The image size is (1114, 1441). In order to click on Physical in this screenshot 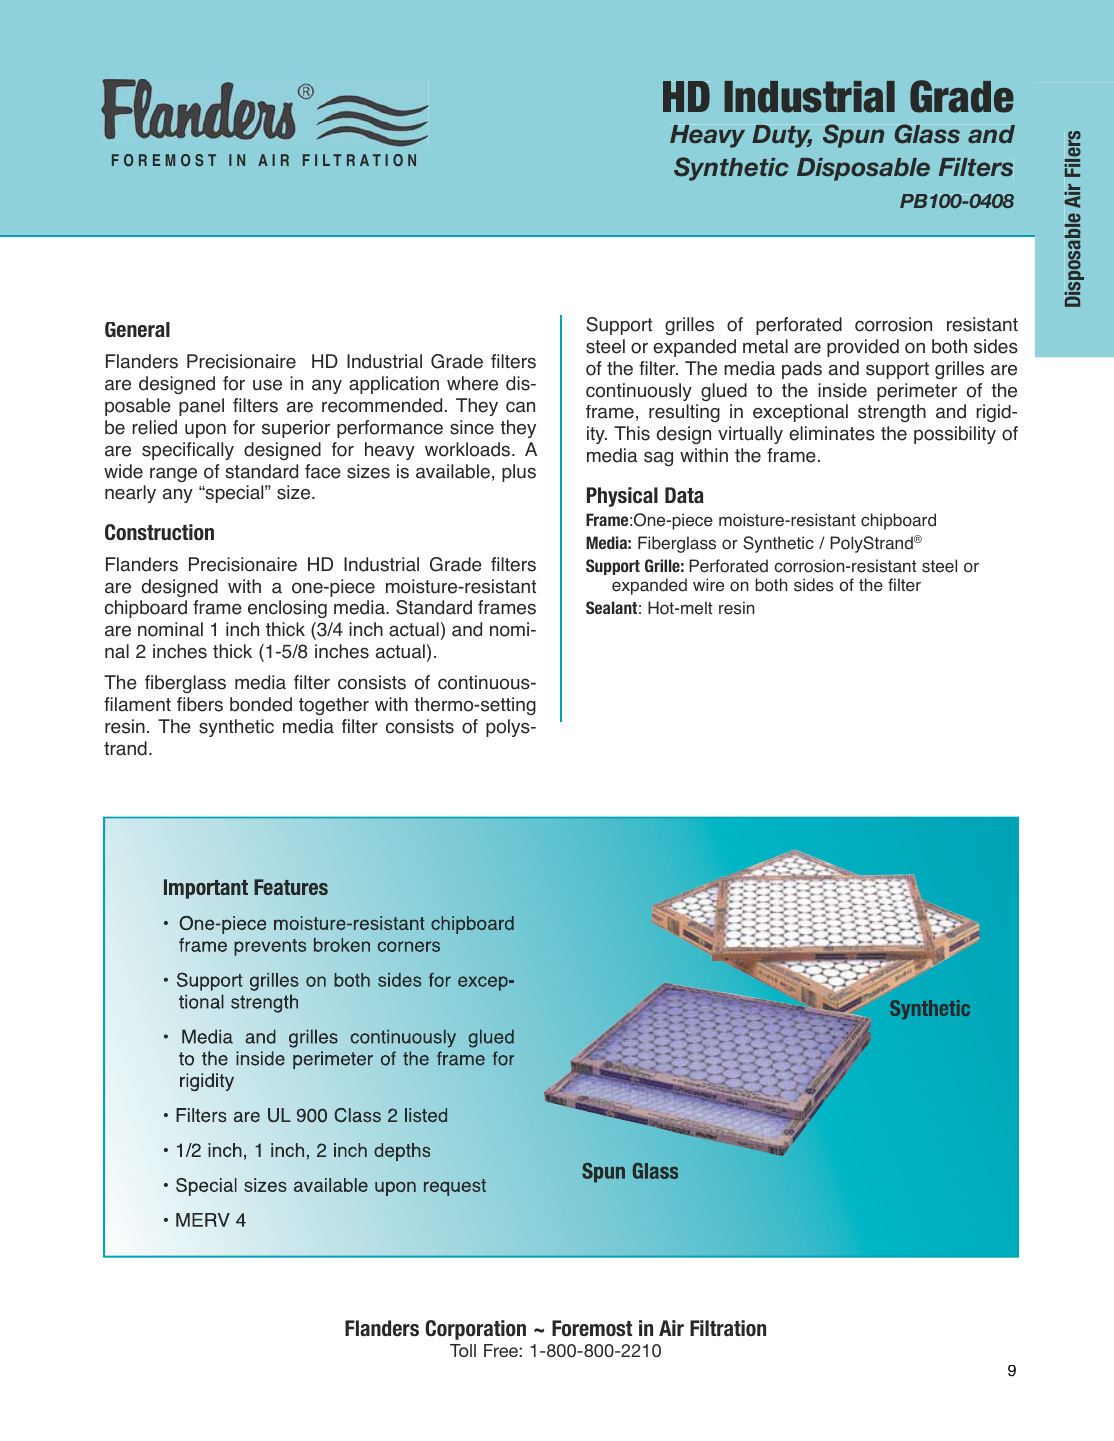, I will do `click(622, 497)`.
